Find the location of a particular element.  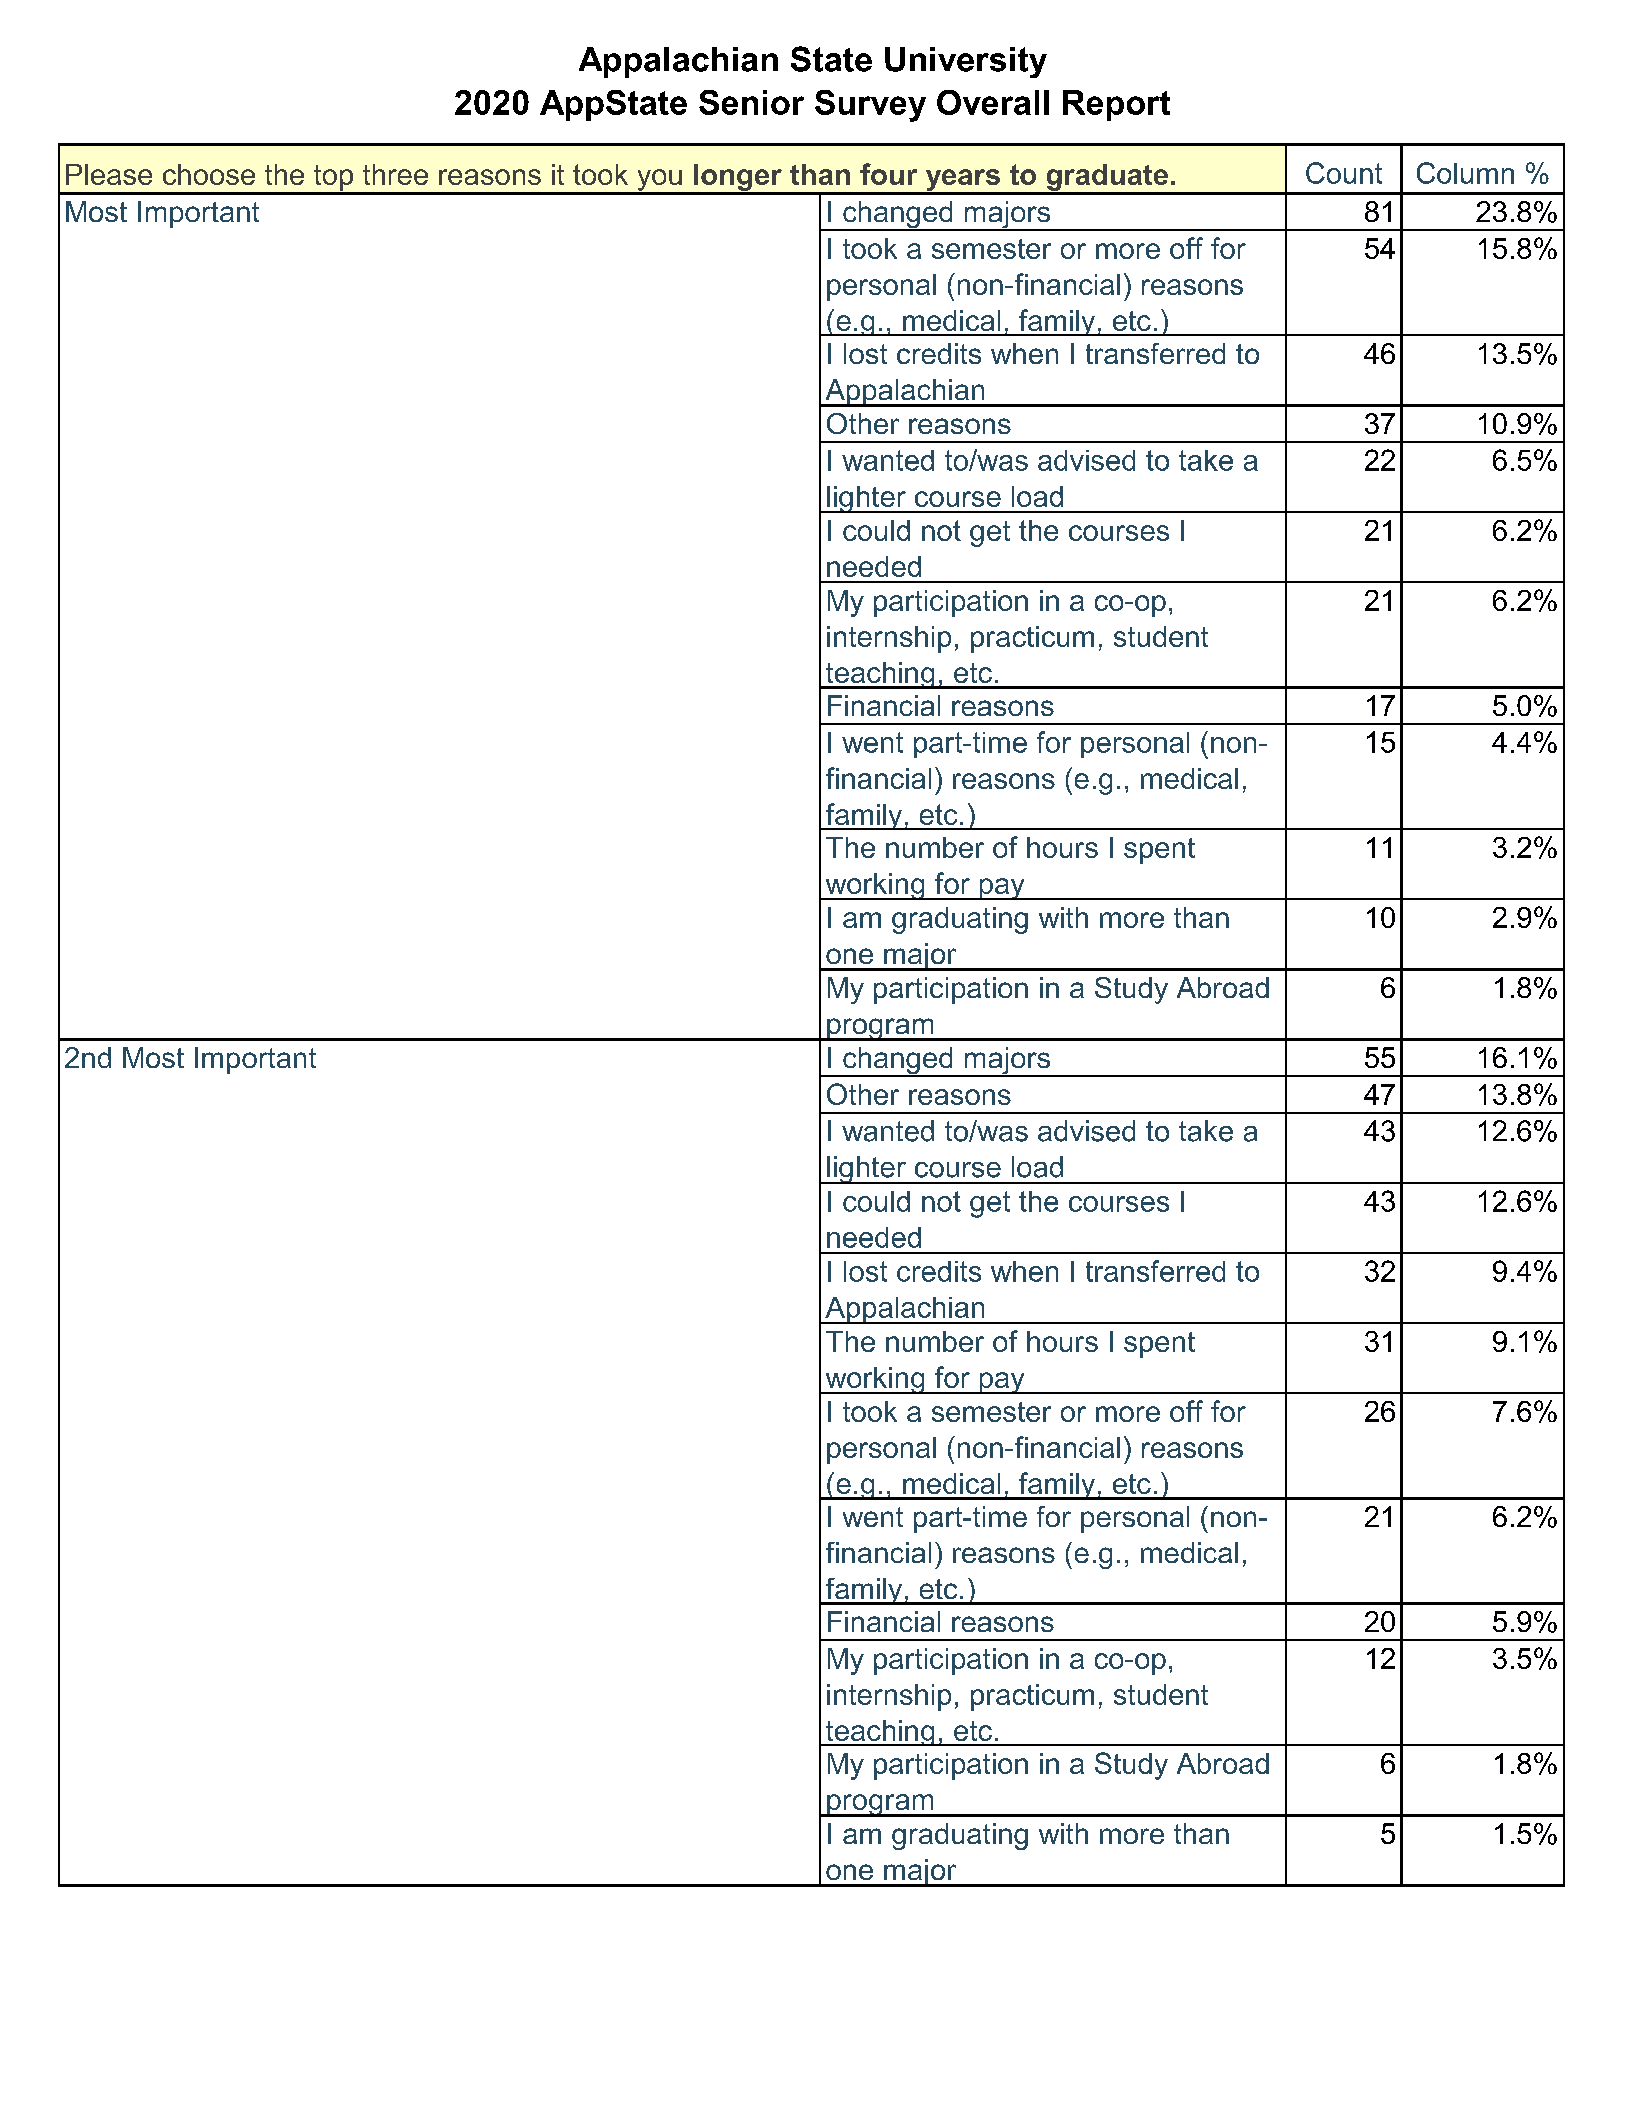

Senior is located at coordinates (751, 102).
